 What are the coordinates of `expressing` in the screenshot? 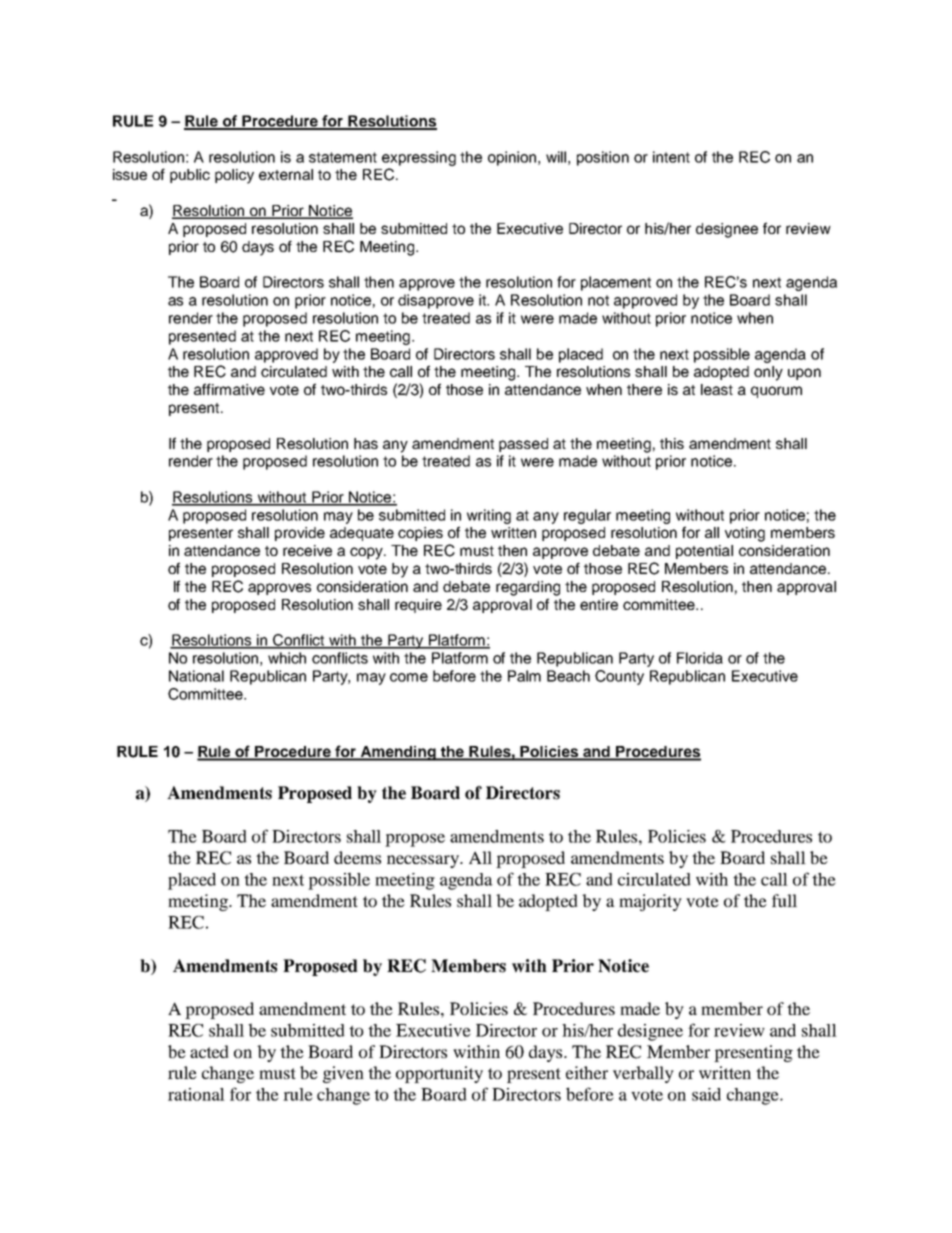 It's located at (419, 158).
